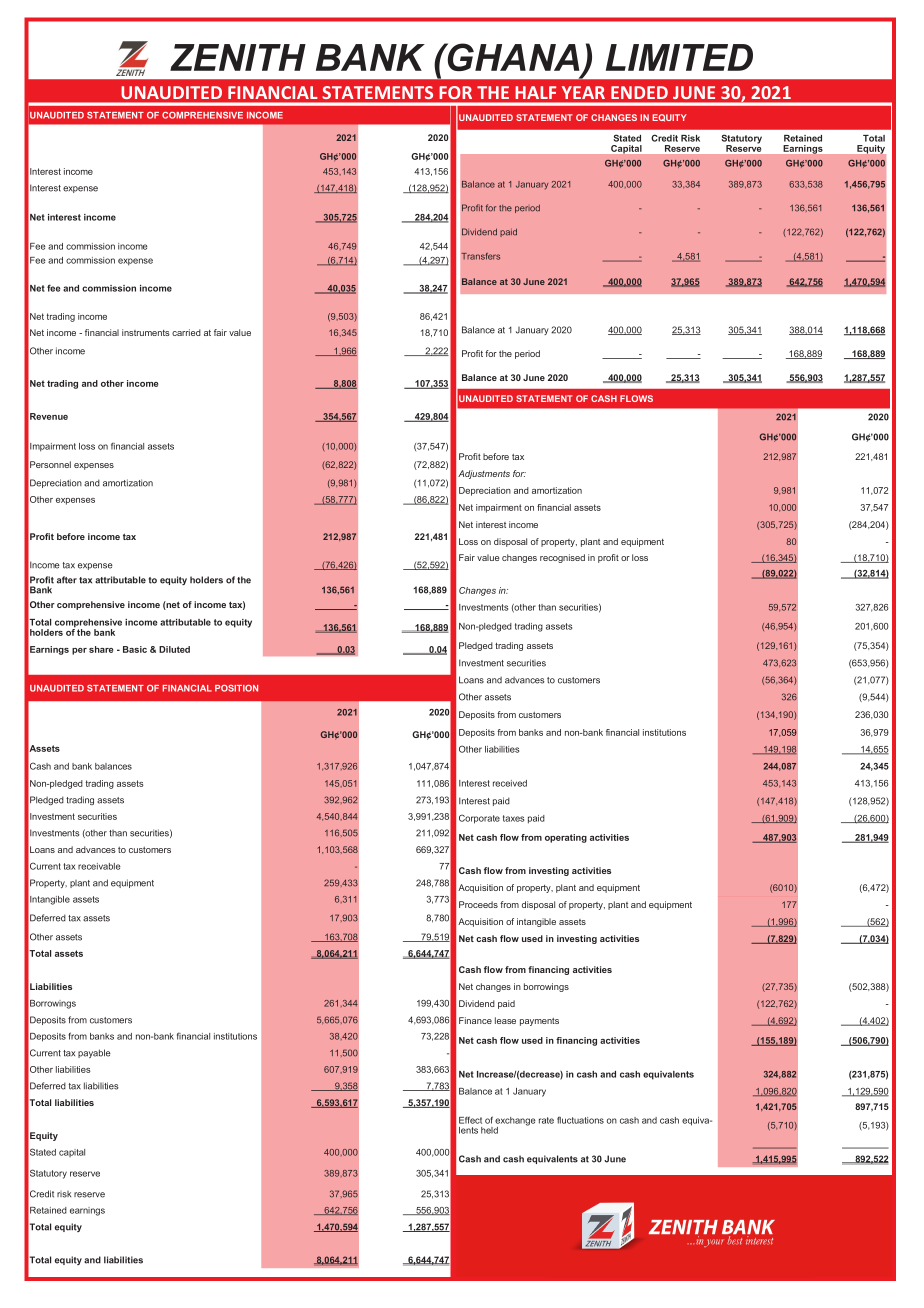 The image size is (924, 1308). What do you see at coordinates (470, 1120) in the document?
I see `Effect` at bounding box center [470, 1120].
